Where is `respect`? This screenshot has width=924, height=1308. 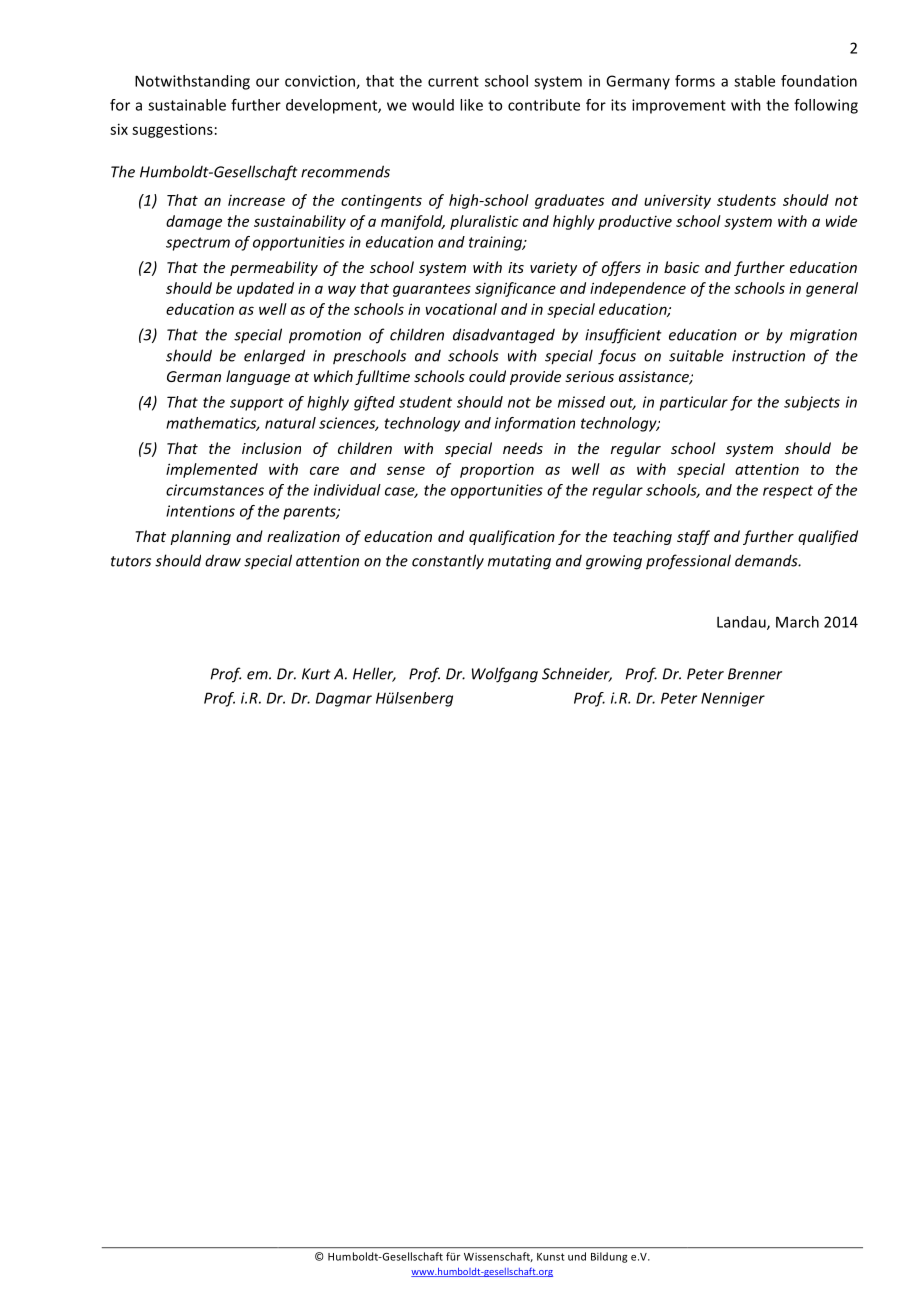 respect is located at coordinates (788, 492).
